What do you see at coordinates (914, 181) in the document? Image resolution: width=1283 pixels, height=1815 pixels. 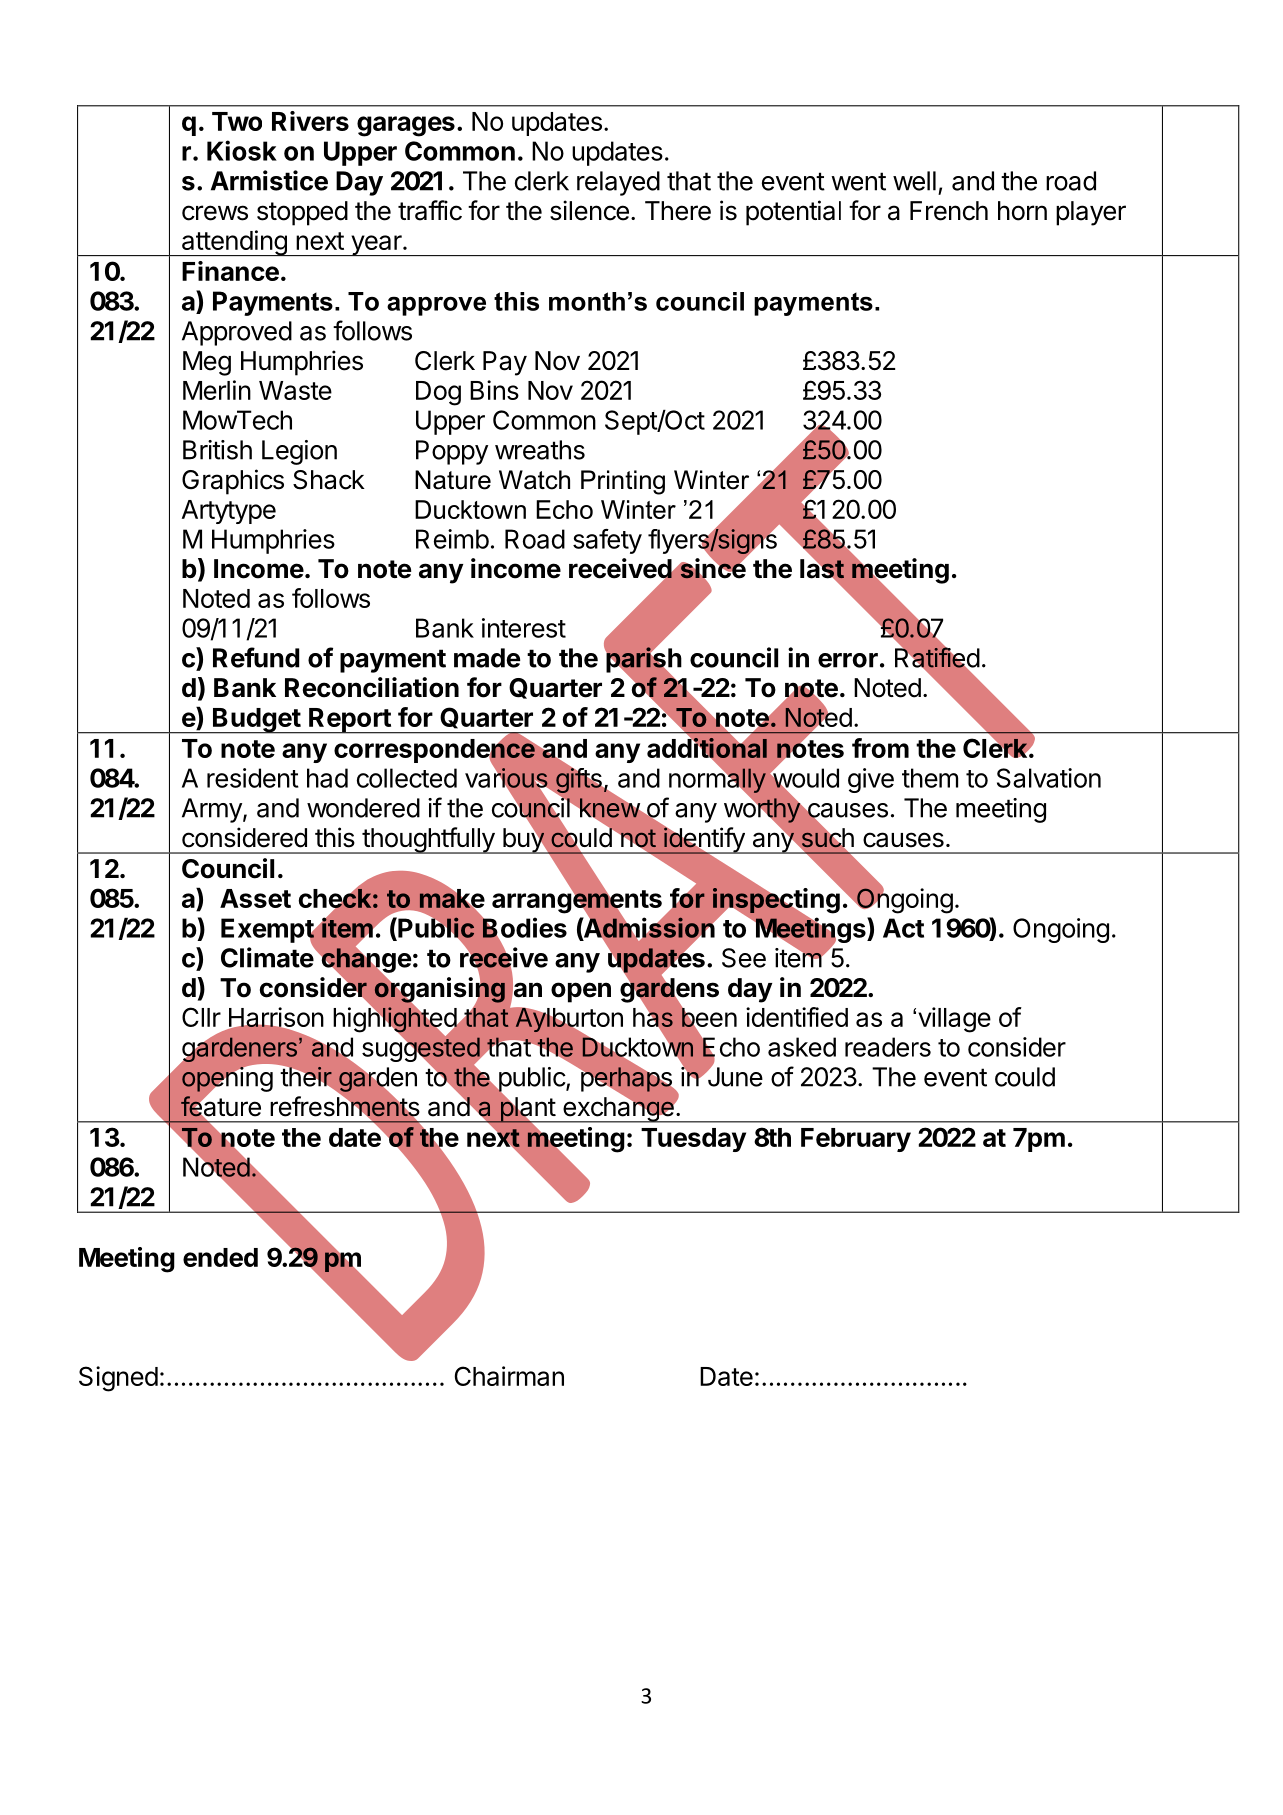 I see `well` at bounding box center [914, 181].
